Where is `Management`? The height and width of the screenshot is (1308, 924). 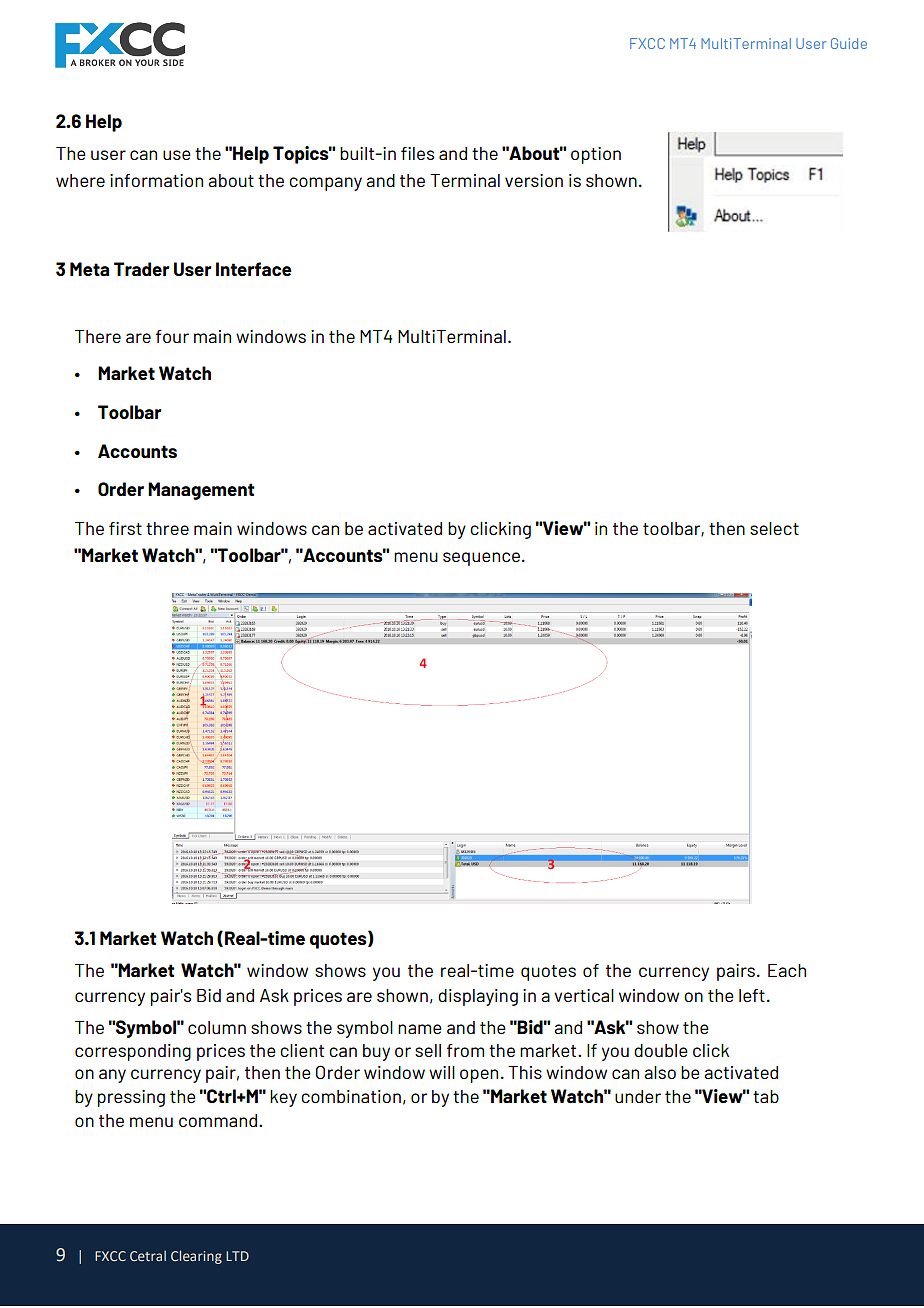
Management is located at coordinates (201, 491).
